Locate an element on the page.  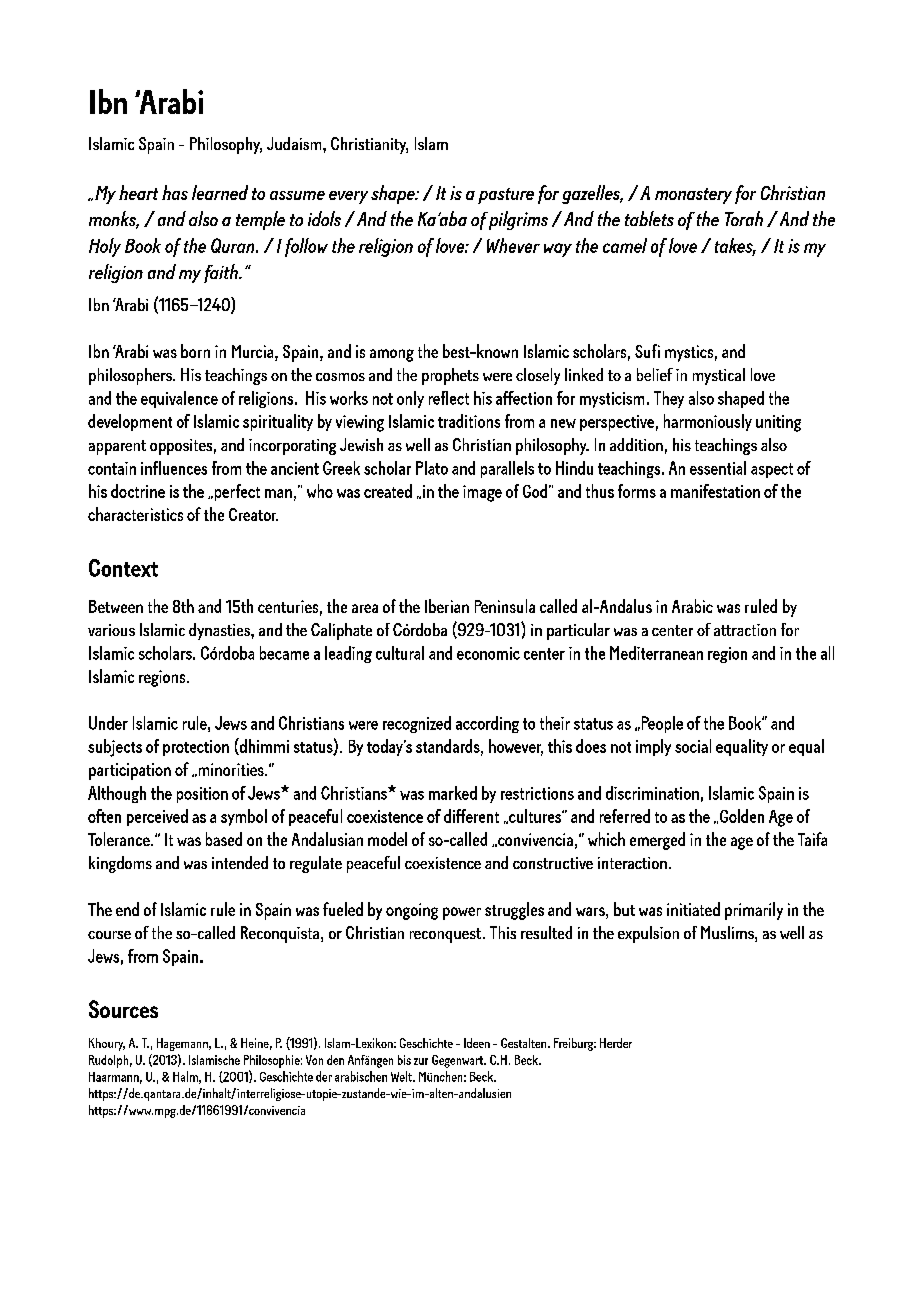
equivalence is located at coordinates (179, 399).
